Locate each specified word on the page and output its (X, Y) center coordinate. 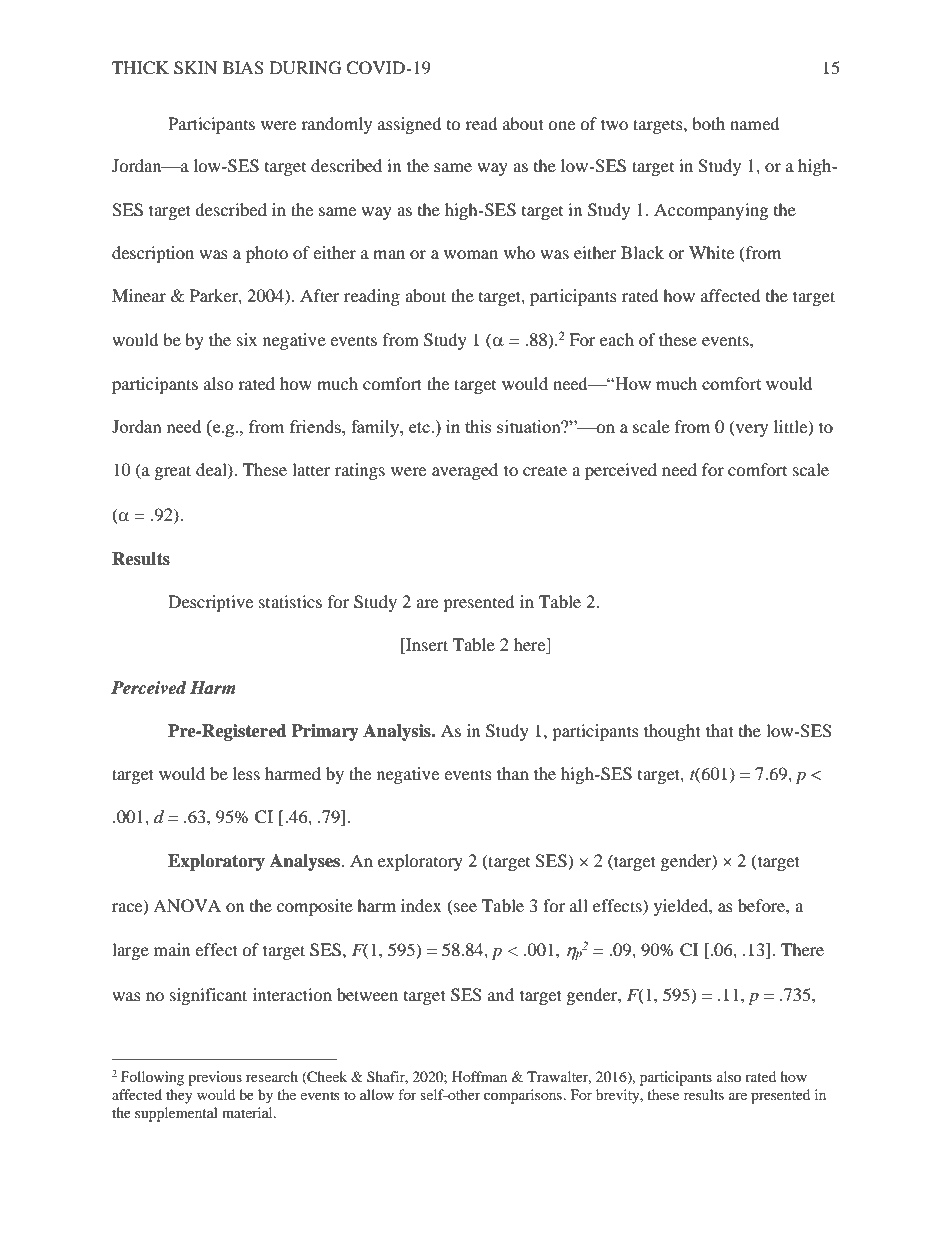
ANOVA (187, 906)
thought (672, 732)
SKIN (195, 68)
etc (420, 427)
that (720, 730)
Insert (426, 646)
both (708, 123)
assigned (410, 125)
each (617, 339)
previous (215, 1078)
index (421, 905)
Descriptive (210, 603)
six (247, 339)
